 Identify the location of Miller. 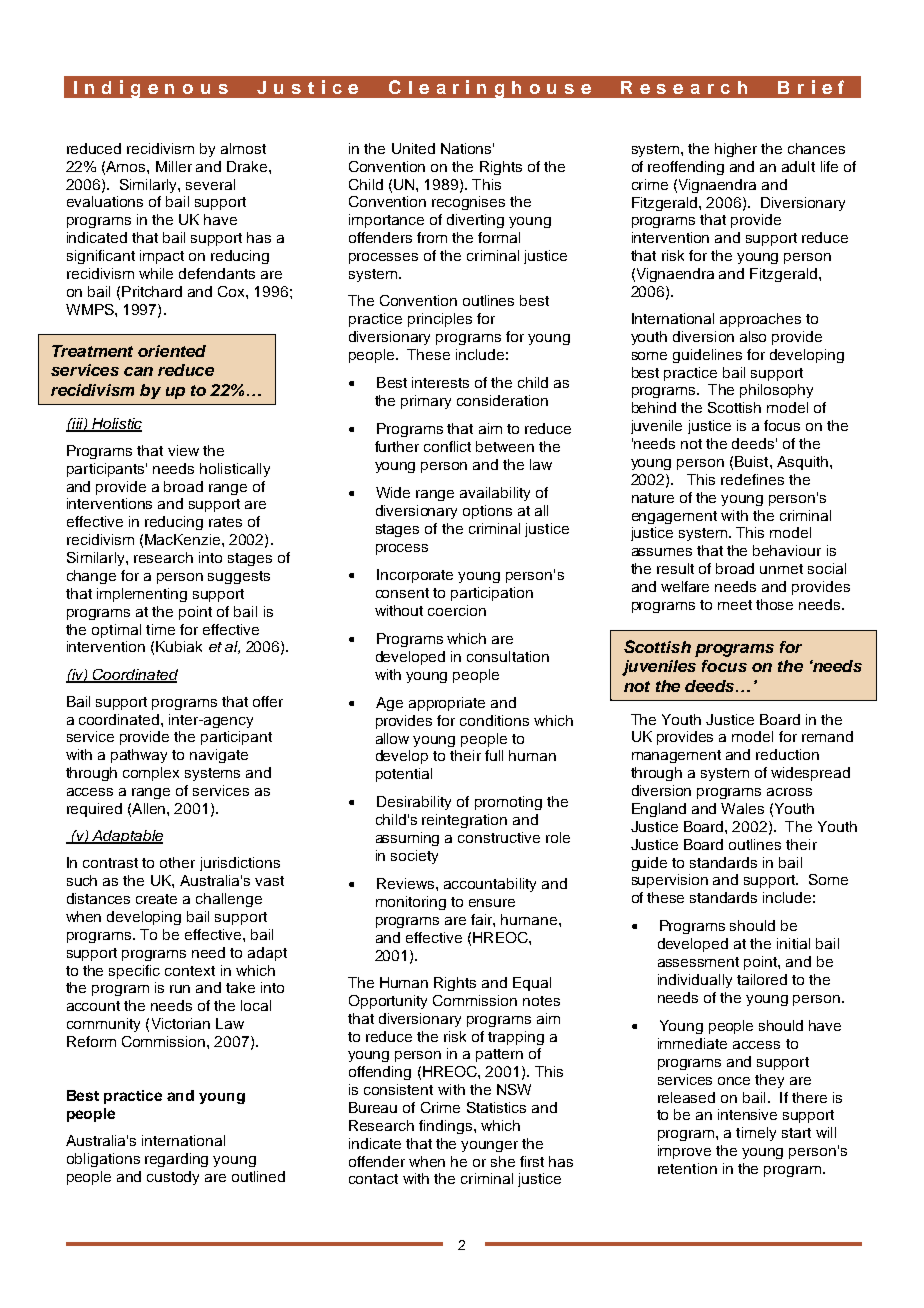
(174, 166).
